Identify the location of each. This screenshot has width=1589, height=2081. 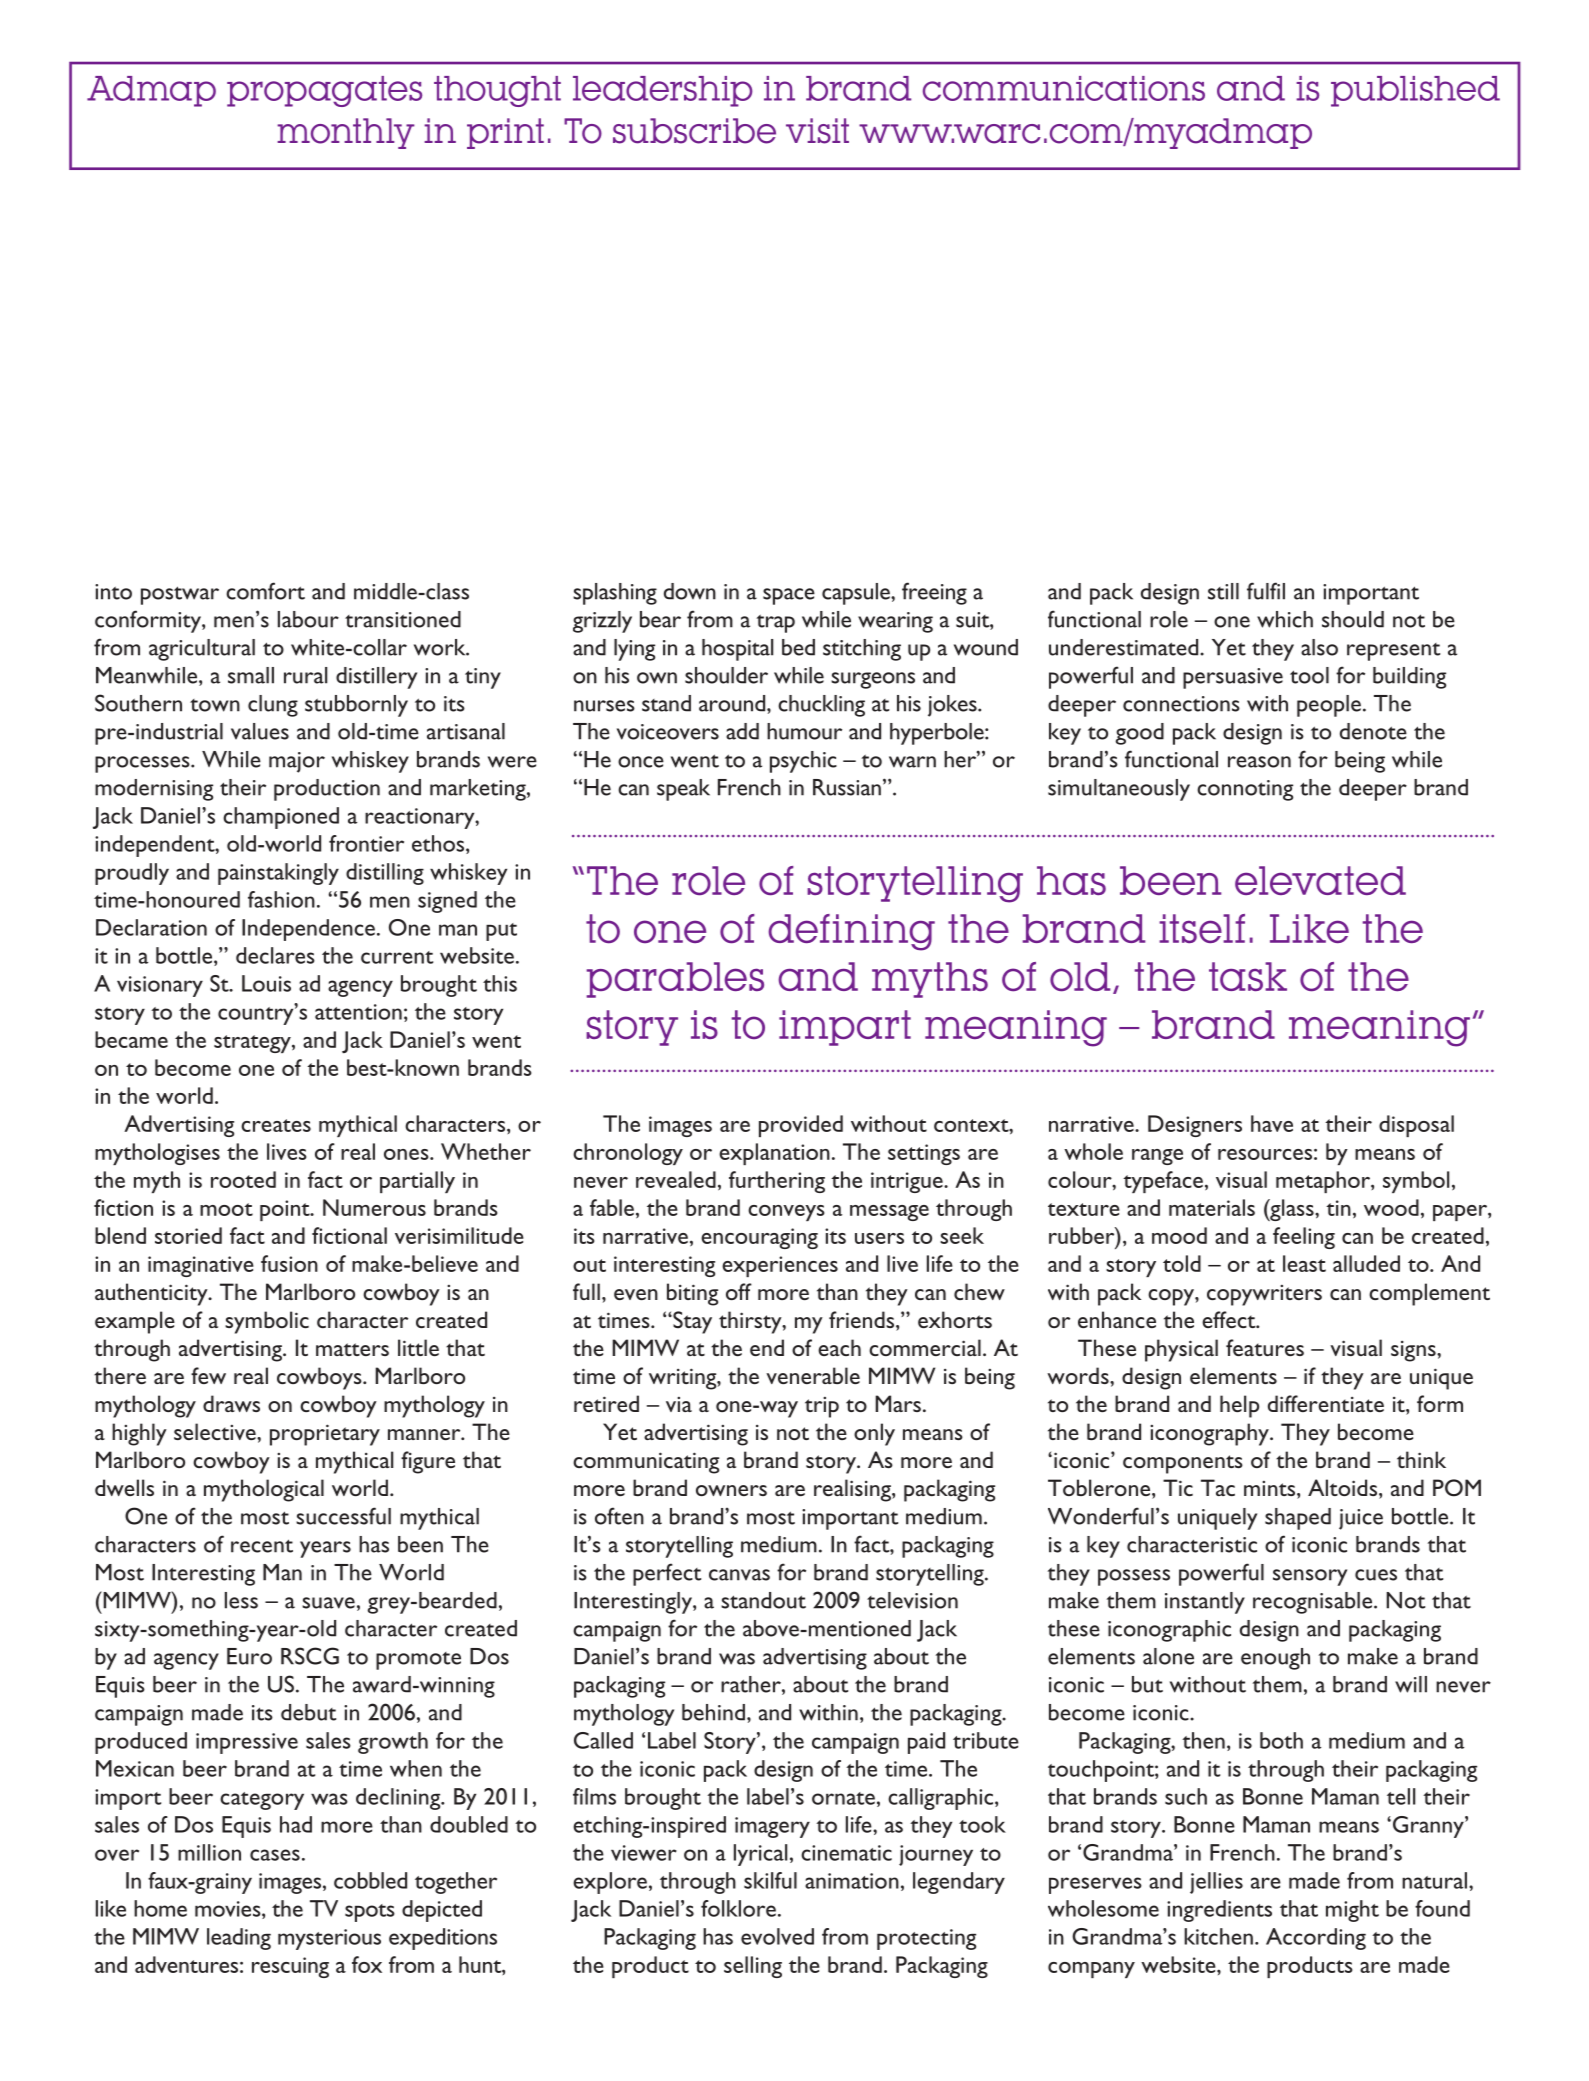
(839, 1347).
